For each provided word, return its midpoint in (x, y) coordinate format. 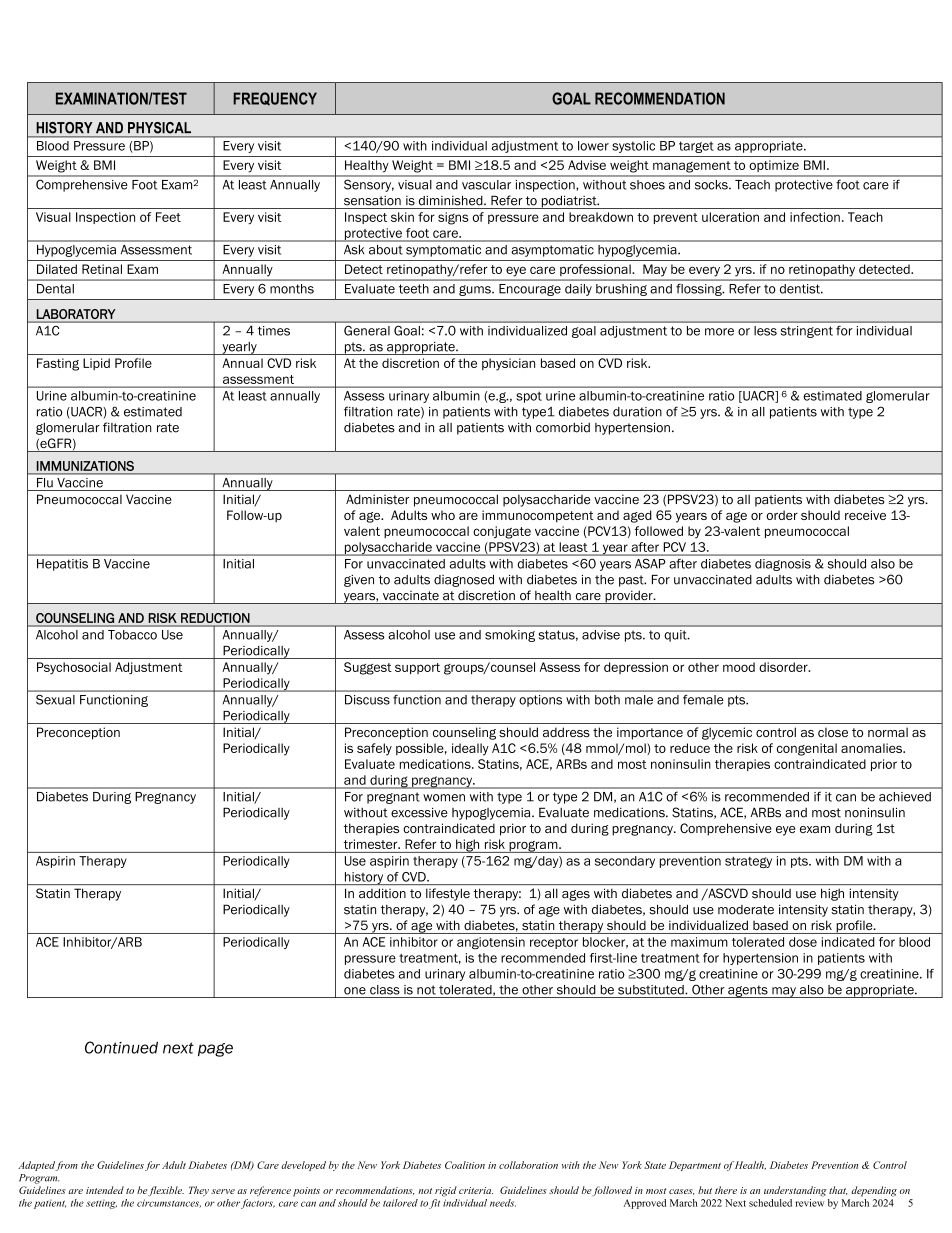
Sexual (55, 700)
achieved (905, 797)
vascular (486, 185)
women (444, 798)
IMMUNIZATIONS (85, 466)
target (696, 147)
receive (865, 515)
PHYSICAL (159, 128)
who (443, 515)
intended (105, 1190)
